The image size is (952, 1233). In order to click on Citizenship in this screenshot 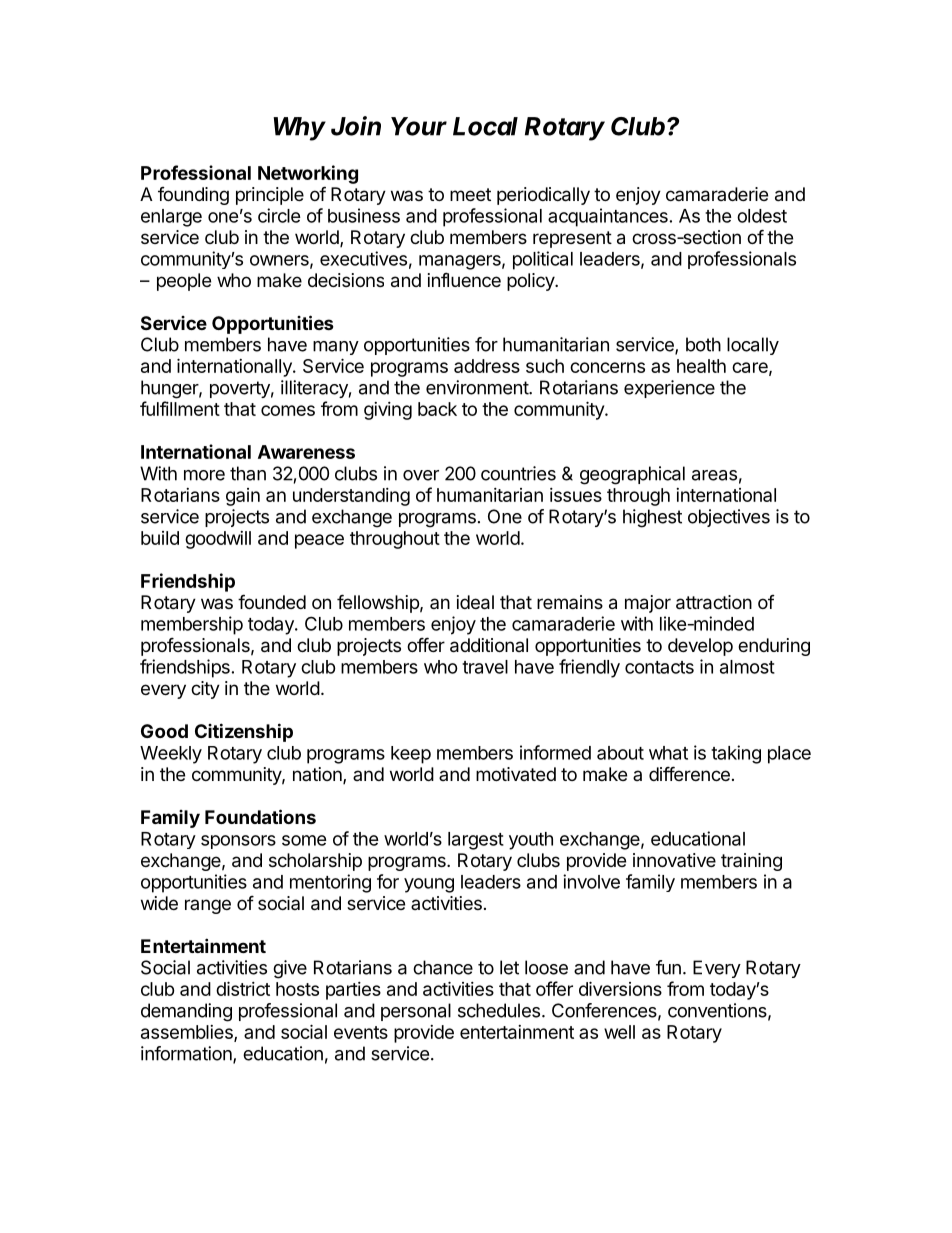, I will do `click(244, 732)`.
